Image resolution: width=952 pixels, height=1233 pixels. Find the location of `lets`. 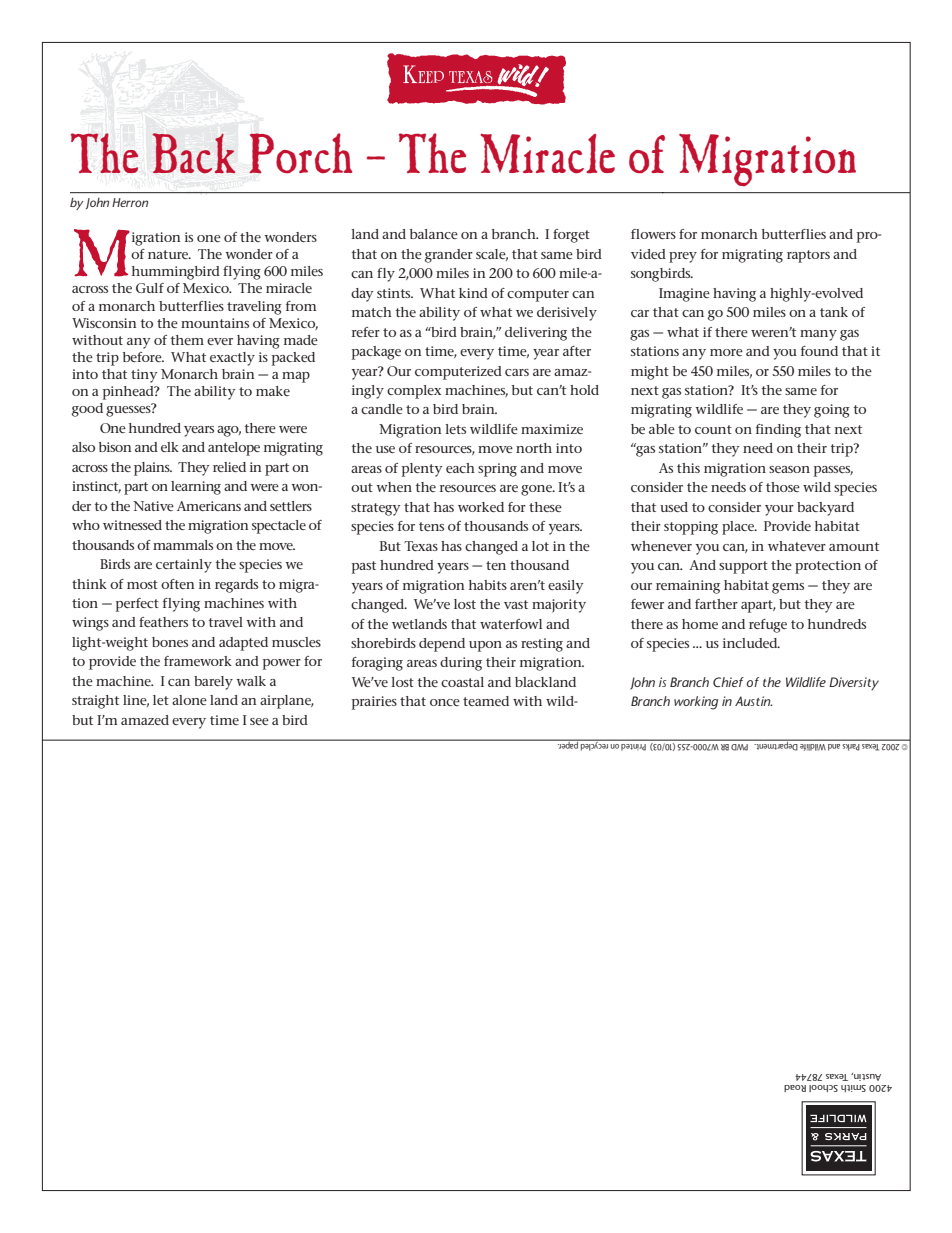

lets is located at coordinates (455, 429).
